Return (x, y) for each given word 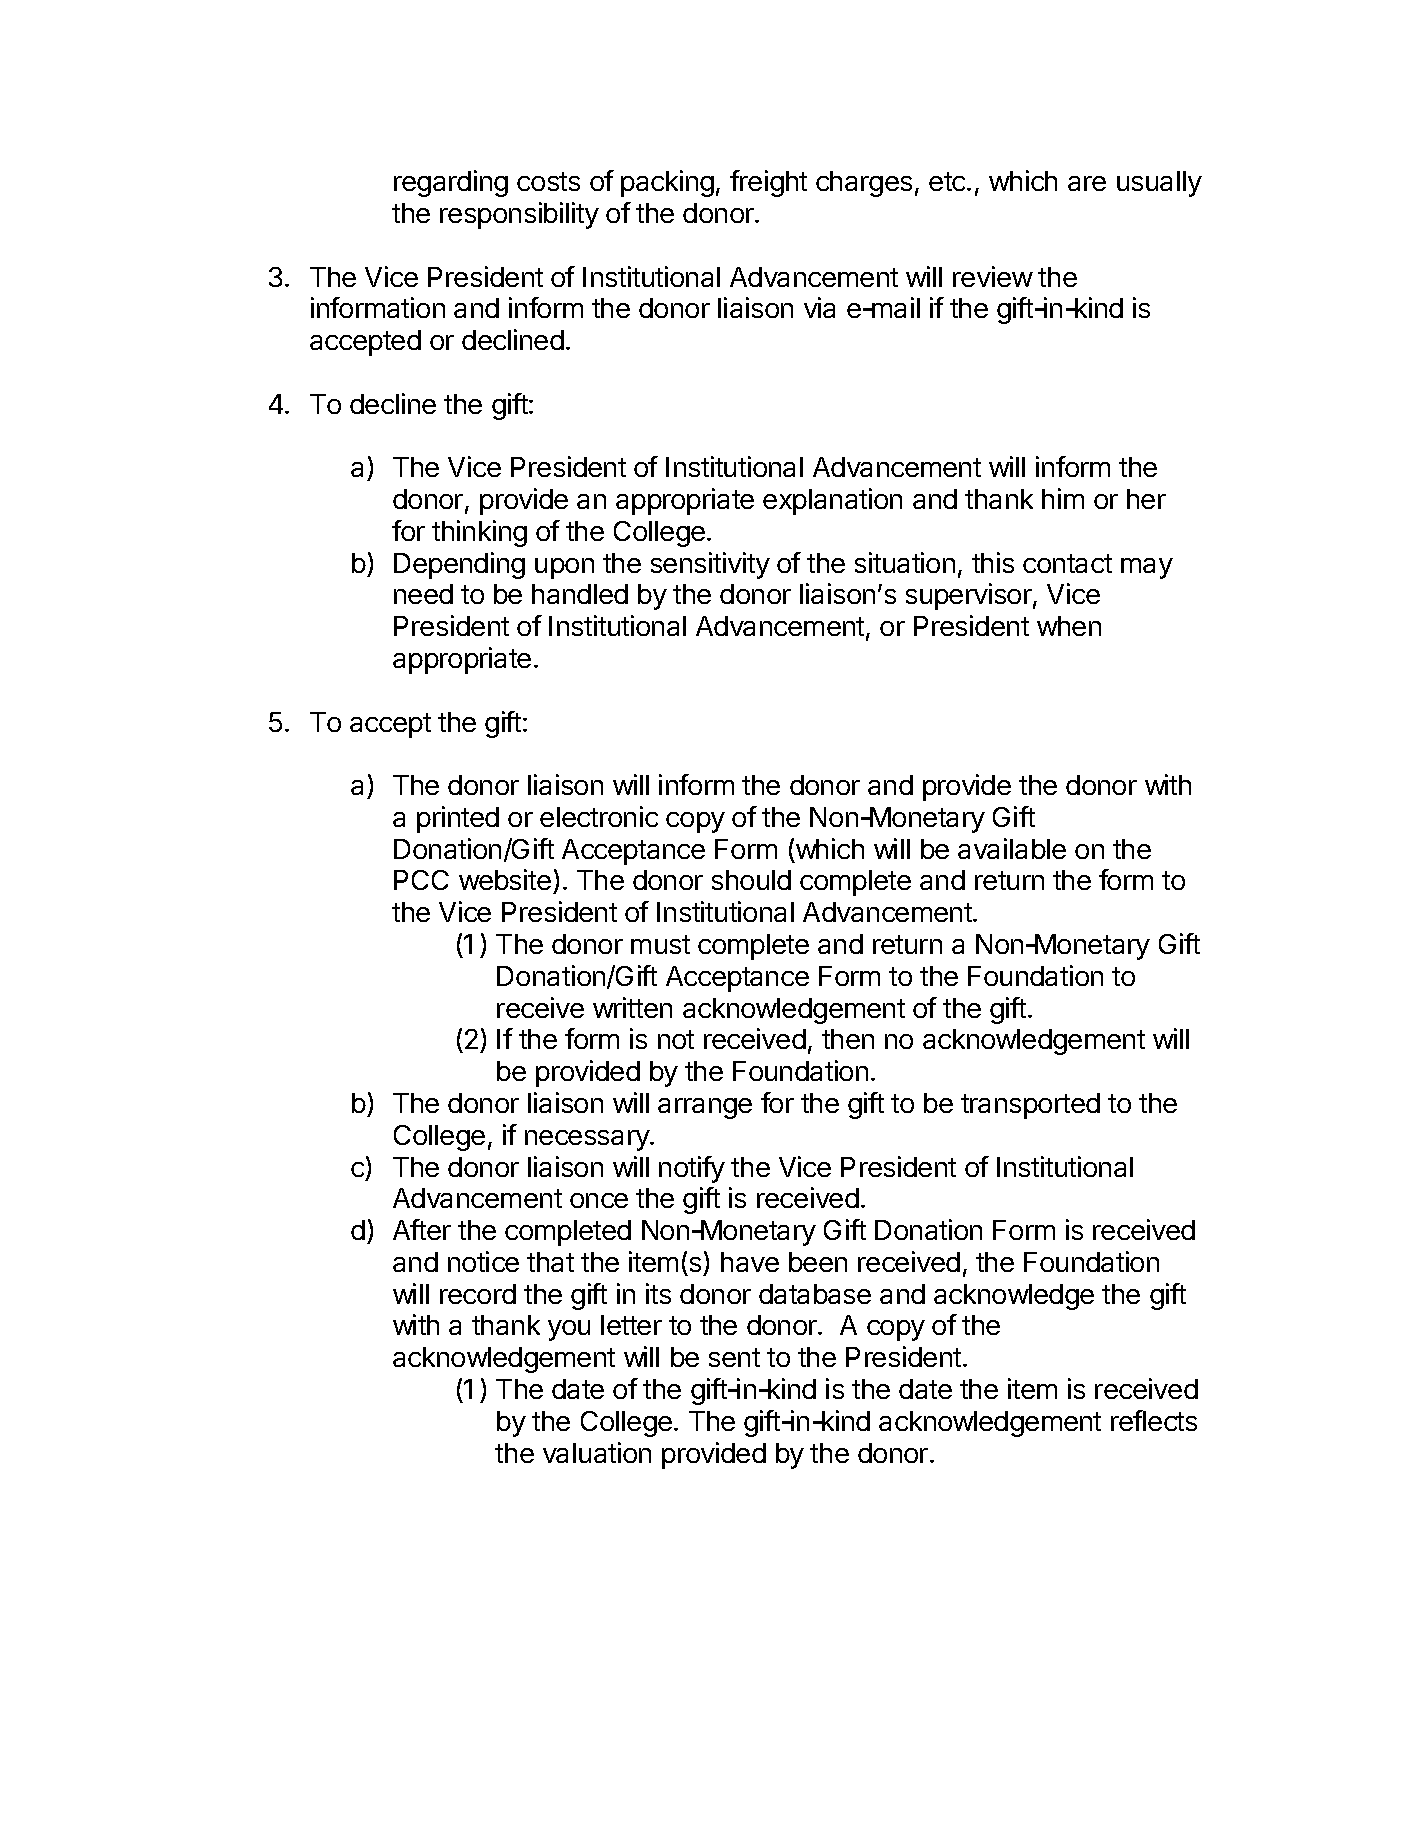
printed (458, 819)
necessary (588, 1140)
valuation (597, 1452)
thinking (479, 533)
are (1087, 183)
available (1012, 848)
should (751, 880)
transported (1030, 1106)
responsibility (519, 215)
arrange (705, 1108)
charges (864, 184)
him (1063, 498)
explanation (832, 501)
